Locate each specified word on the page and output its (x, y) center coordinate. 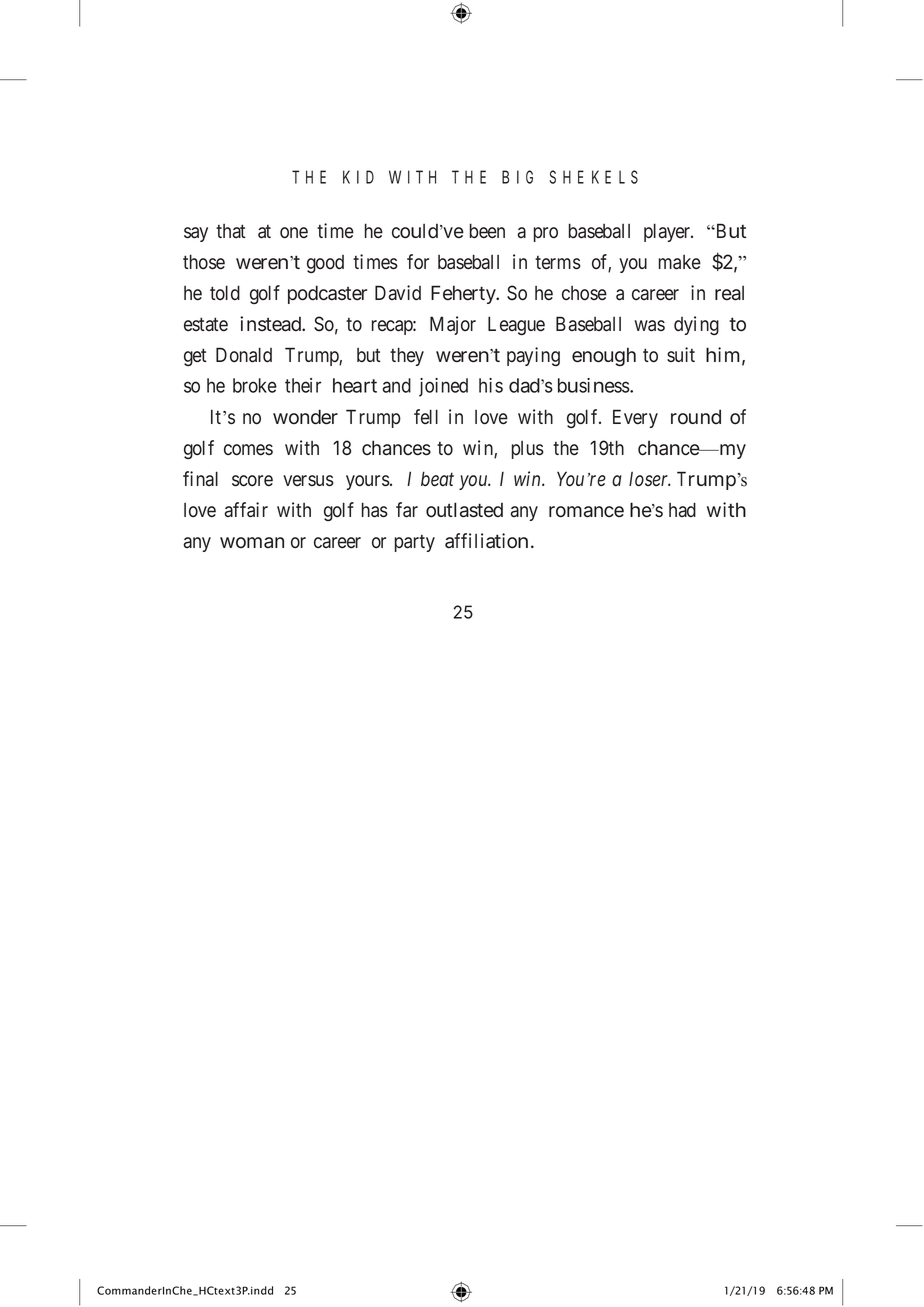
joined (443, 387)
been (487, 231)
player (668, 232)
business (594, 385)
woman (252, 543)
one (294, 233)
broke (255, 385)
